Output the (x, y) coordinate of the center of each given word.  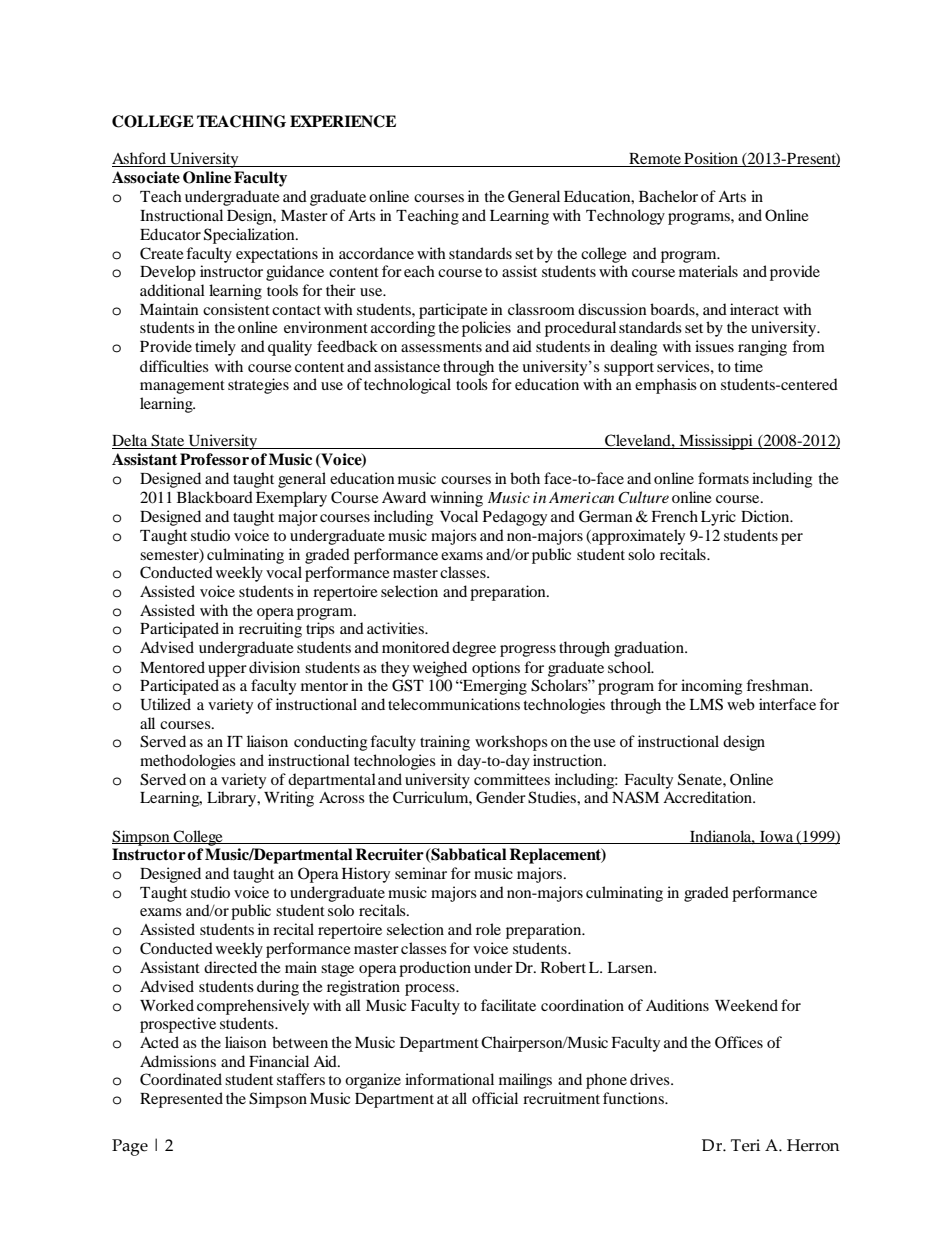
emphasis (666, 386)
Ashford (140, 159)
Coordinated (181, 1079)
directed (230, 967)
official (495, 1098)
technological (407, 386)
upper (227, 671)
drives (651, 1079)
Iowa (777, 837)
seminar (421, 873)
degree (474, 649)
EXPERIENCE (343, 121)
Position (711, 159)
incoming (711, 687)
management (182, 387)
